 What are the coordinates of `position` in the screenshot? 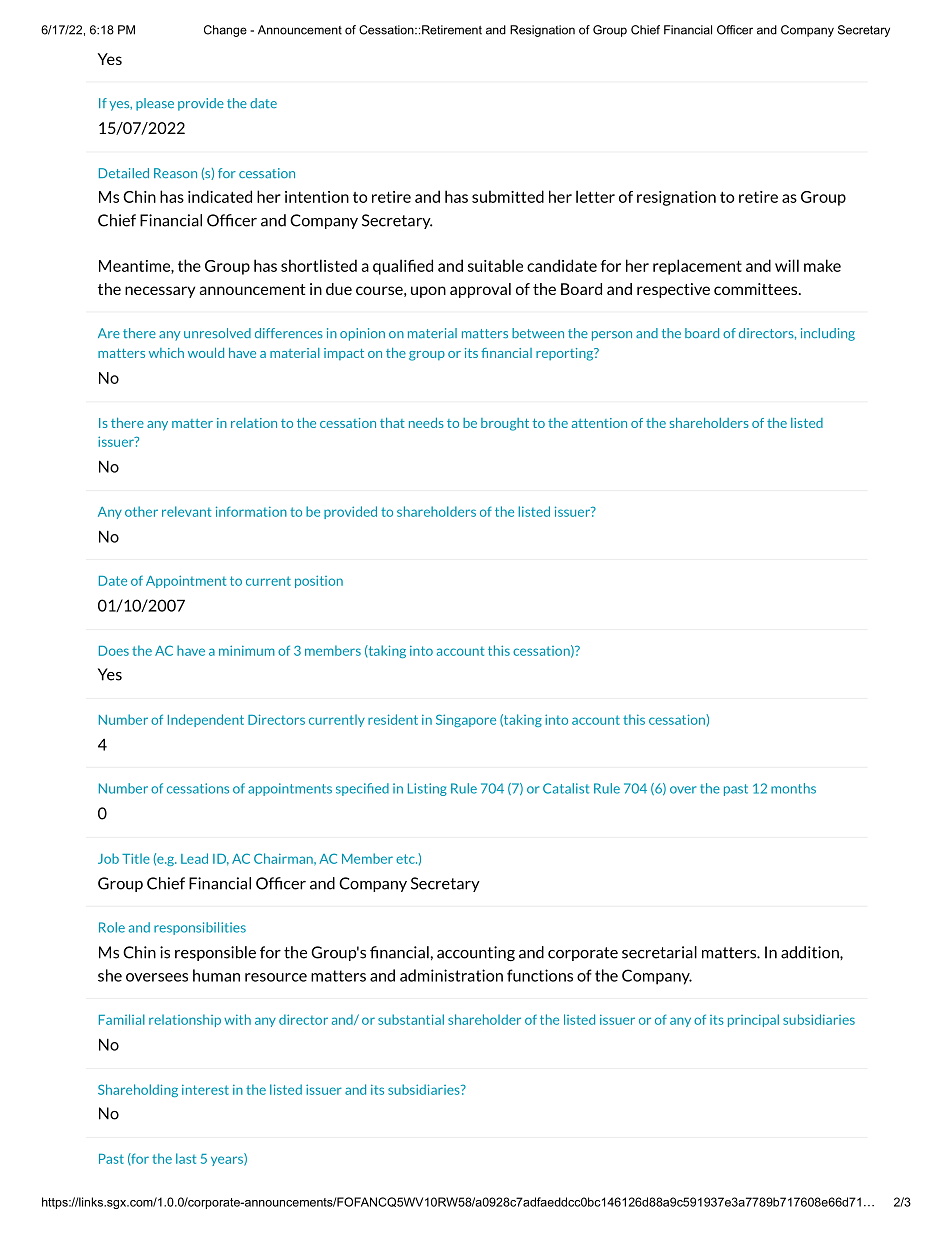 It's located at (319, 581).
